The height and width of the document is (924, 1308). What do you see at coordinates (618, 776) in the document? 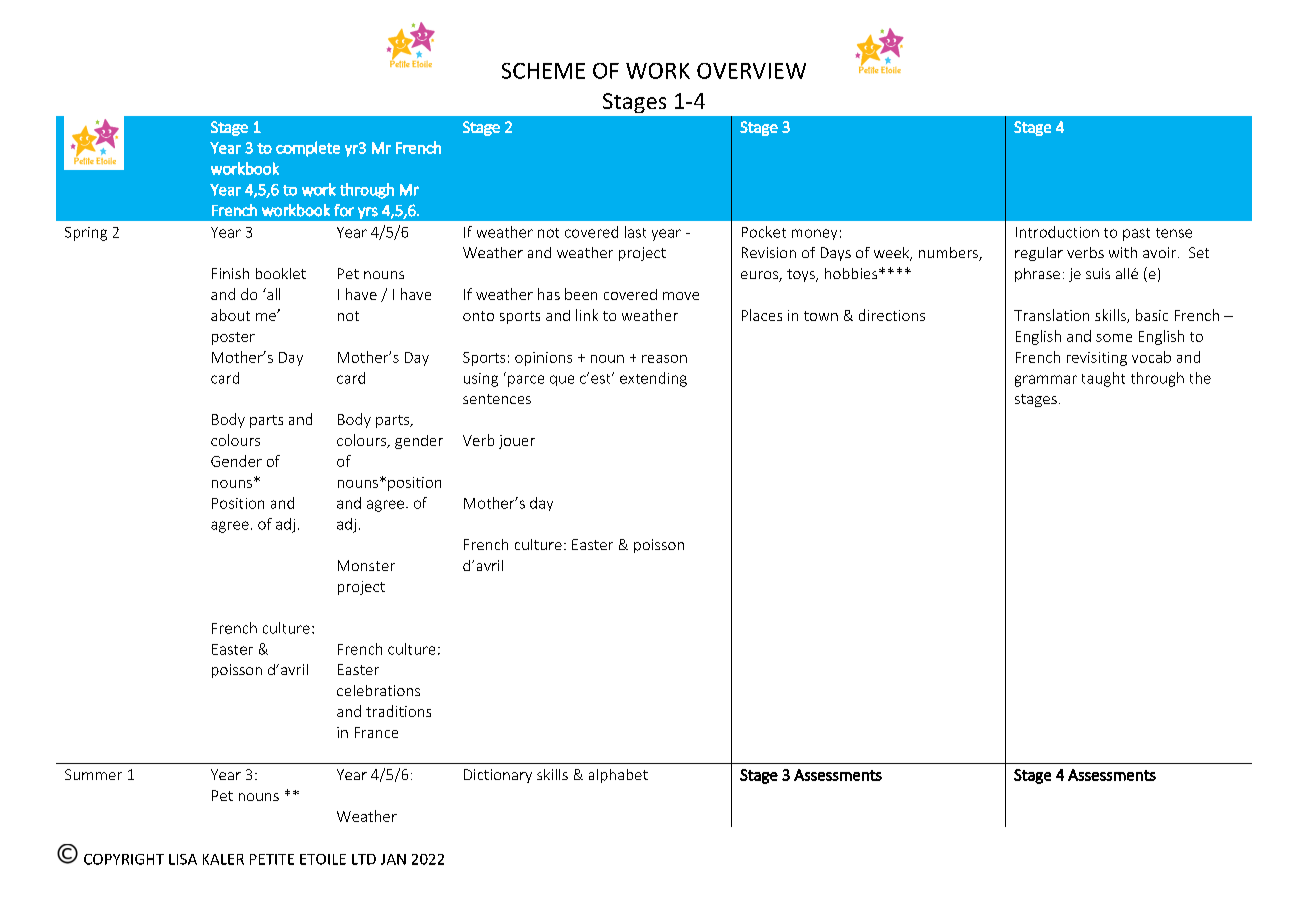
I see `alphabet` at bounding box center [618, 776].
